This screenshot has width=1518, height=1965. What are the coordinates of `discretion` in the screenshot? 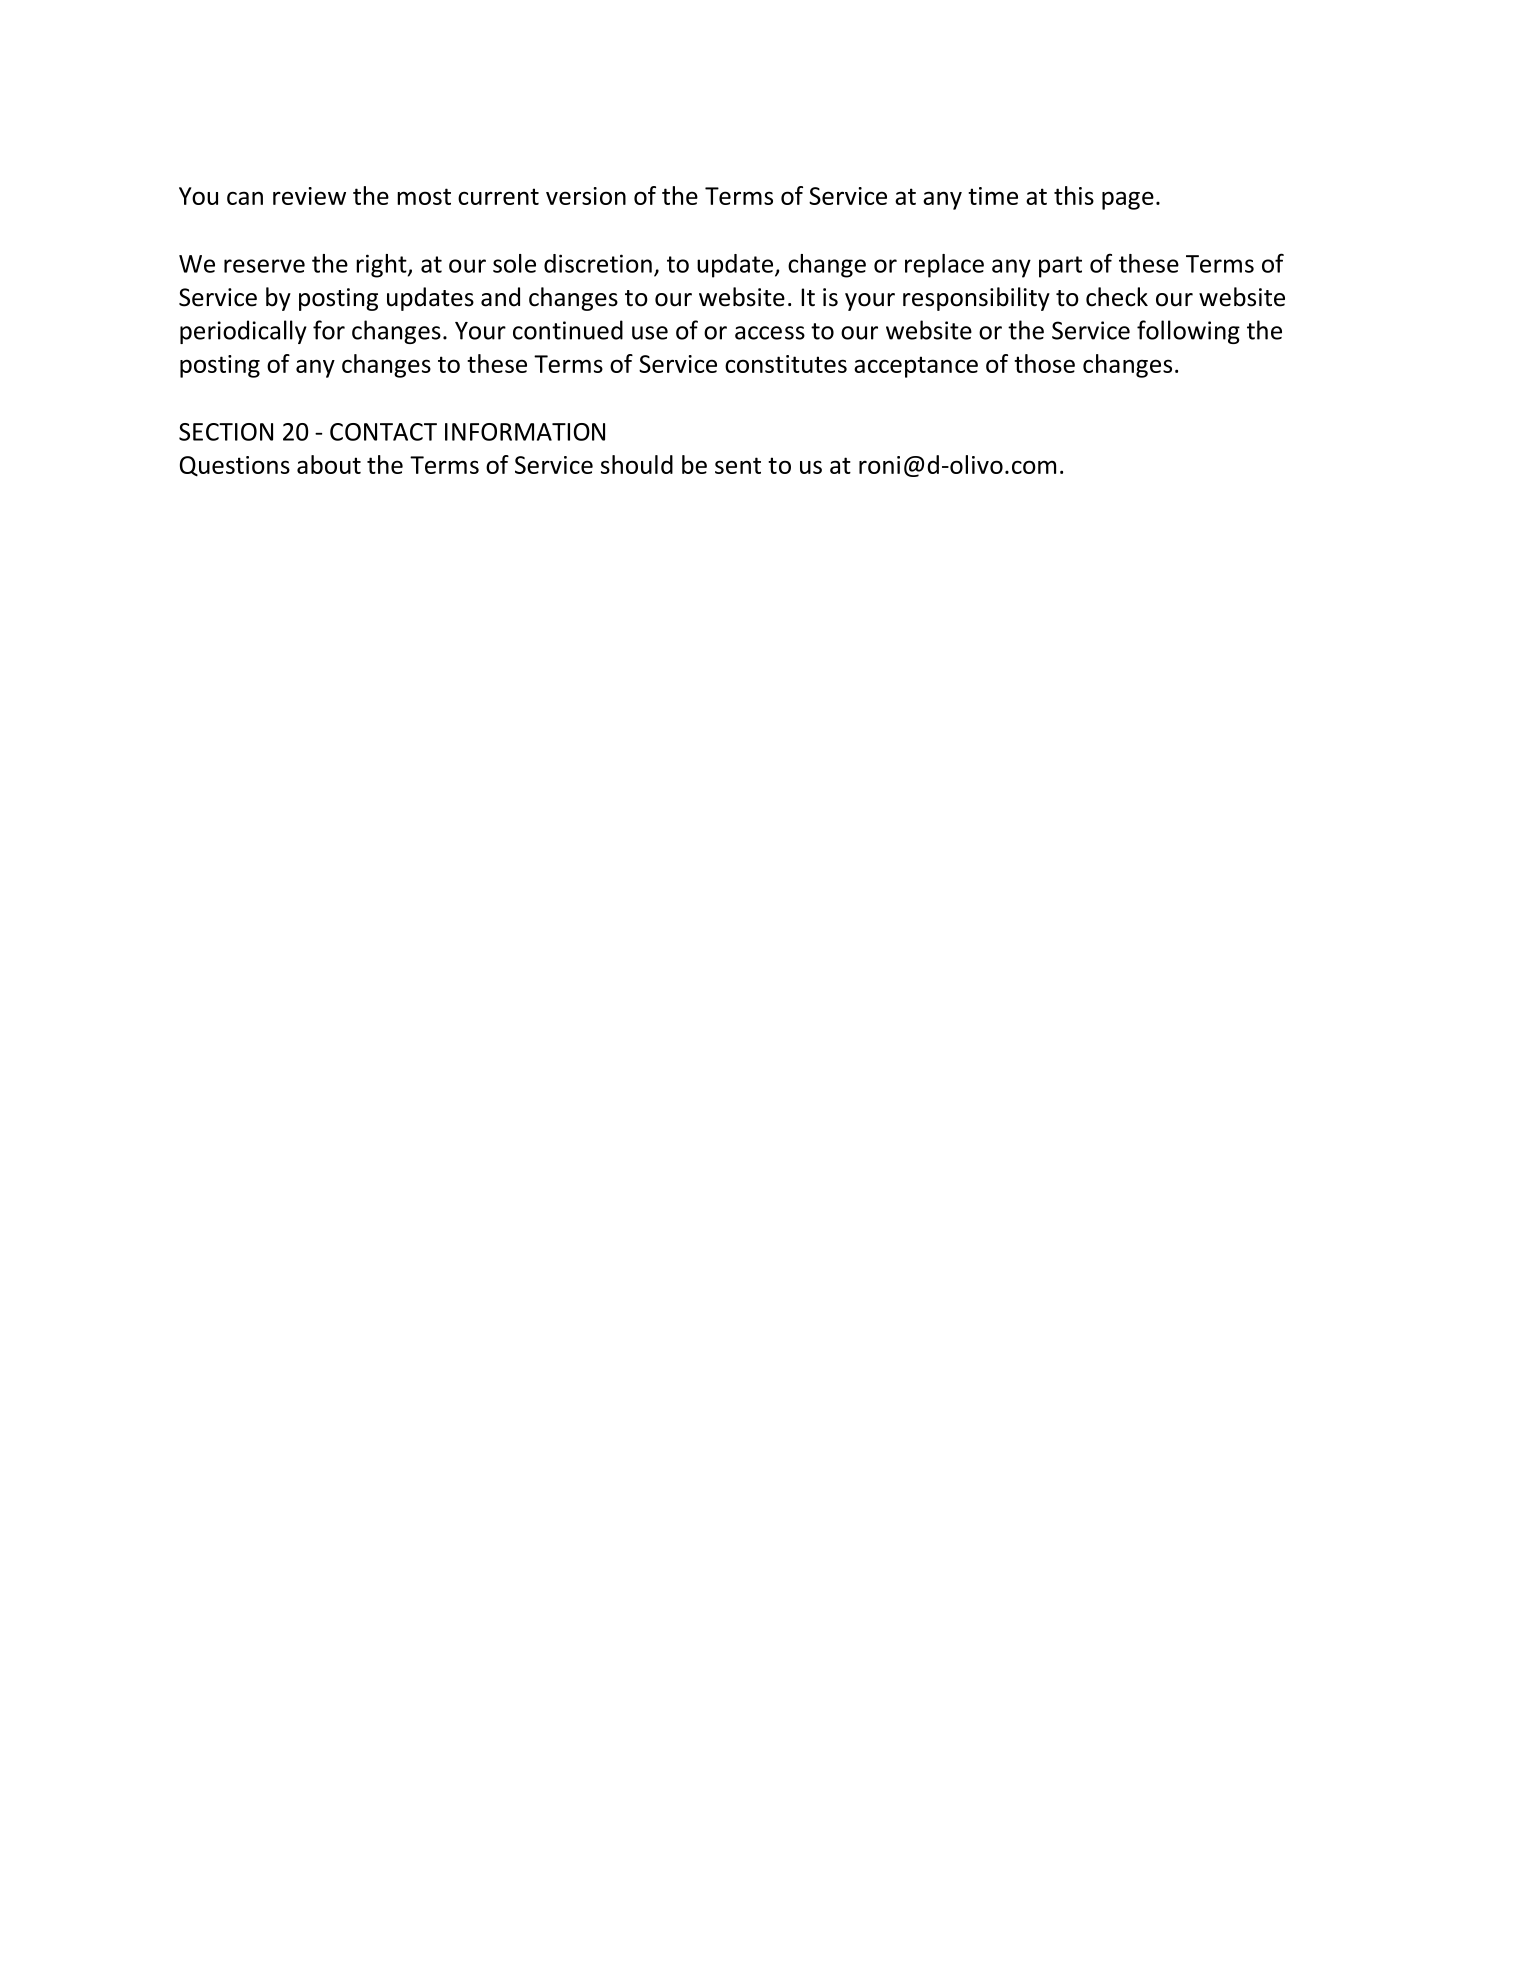 It's located at (598, 263).
